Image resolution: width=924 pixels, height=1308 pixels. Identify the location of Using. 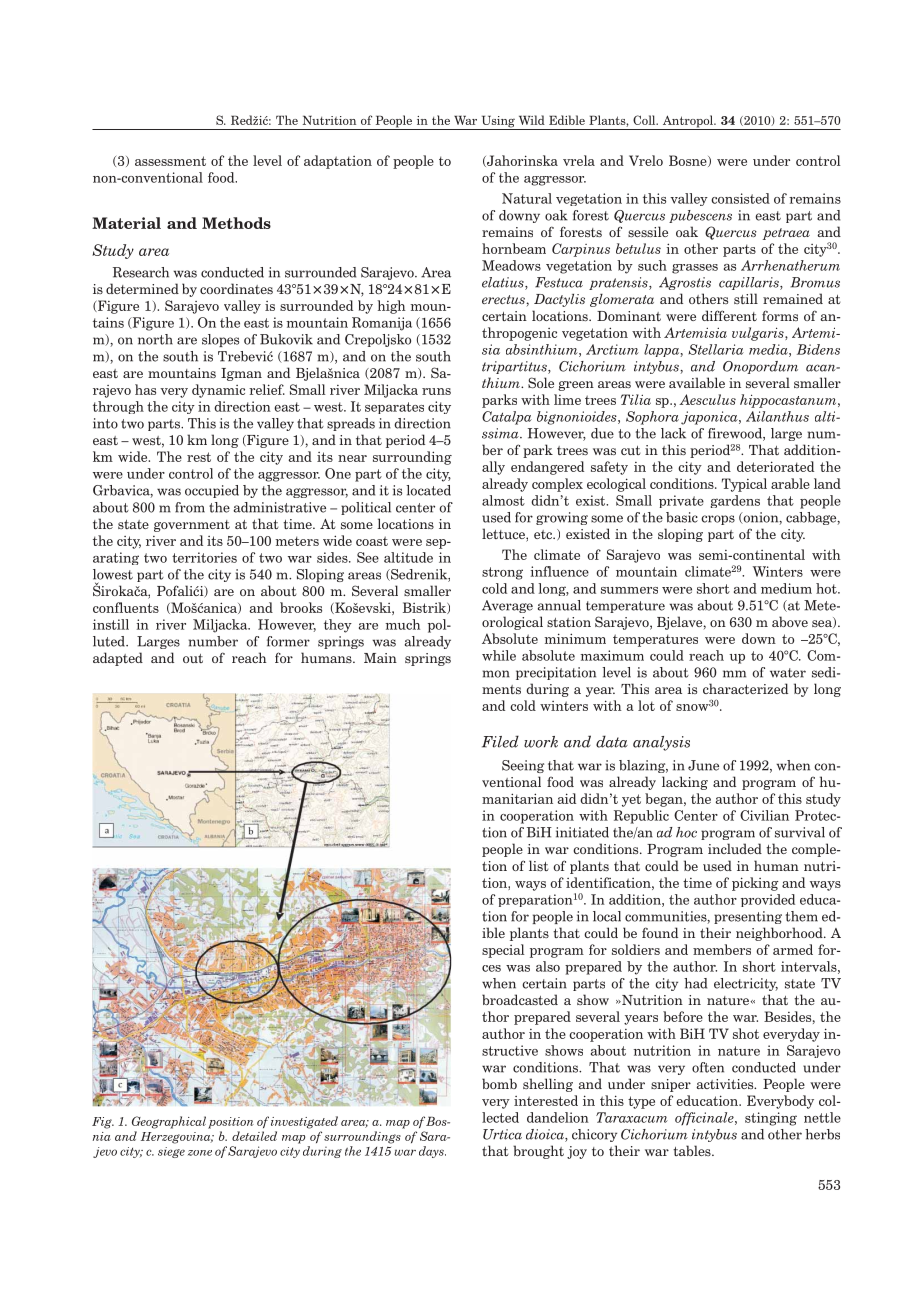
(498, 122).
